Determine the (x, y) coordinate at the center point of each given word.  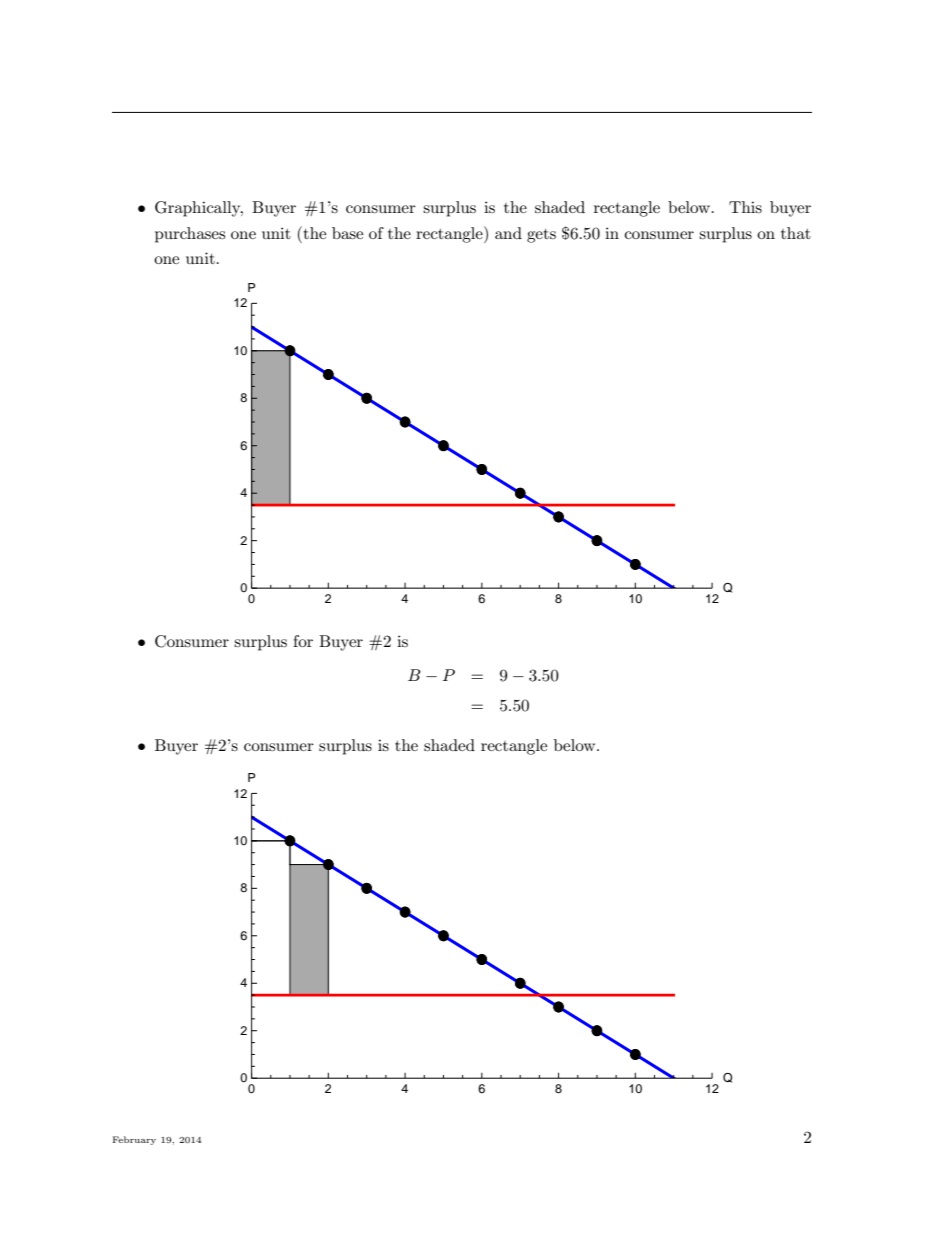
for (303, 641)
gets (541, 236)
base (347, 233)
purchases (190, 235)
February (134, 1140)
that (796, 233)
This (745, 207)
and (508, 233)
